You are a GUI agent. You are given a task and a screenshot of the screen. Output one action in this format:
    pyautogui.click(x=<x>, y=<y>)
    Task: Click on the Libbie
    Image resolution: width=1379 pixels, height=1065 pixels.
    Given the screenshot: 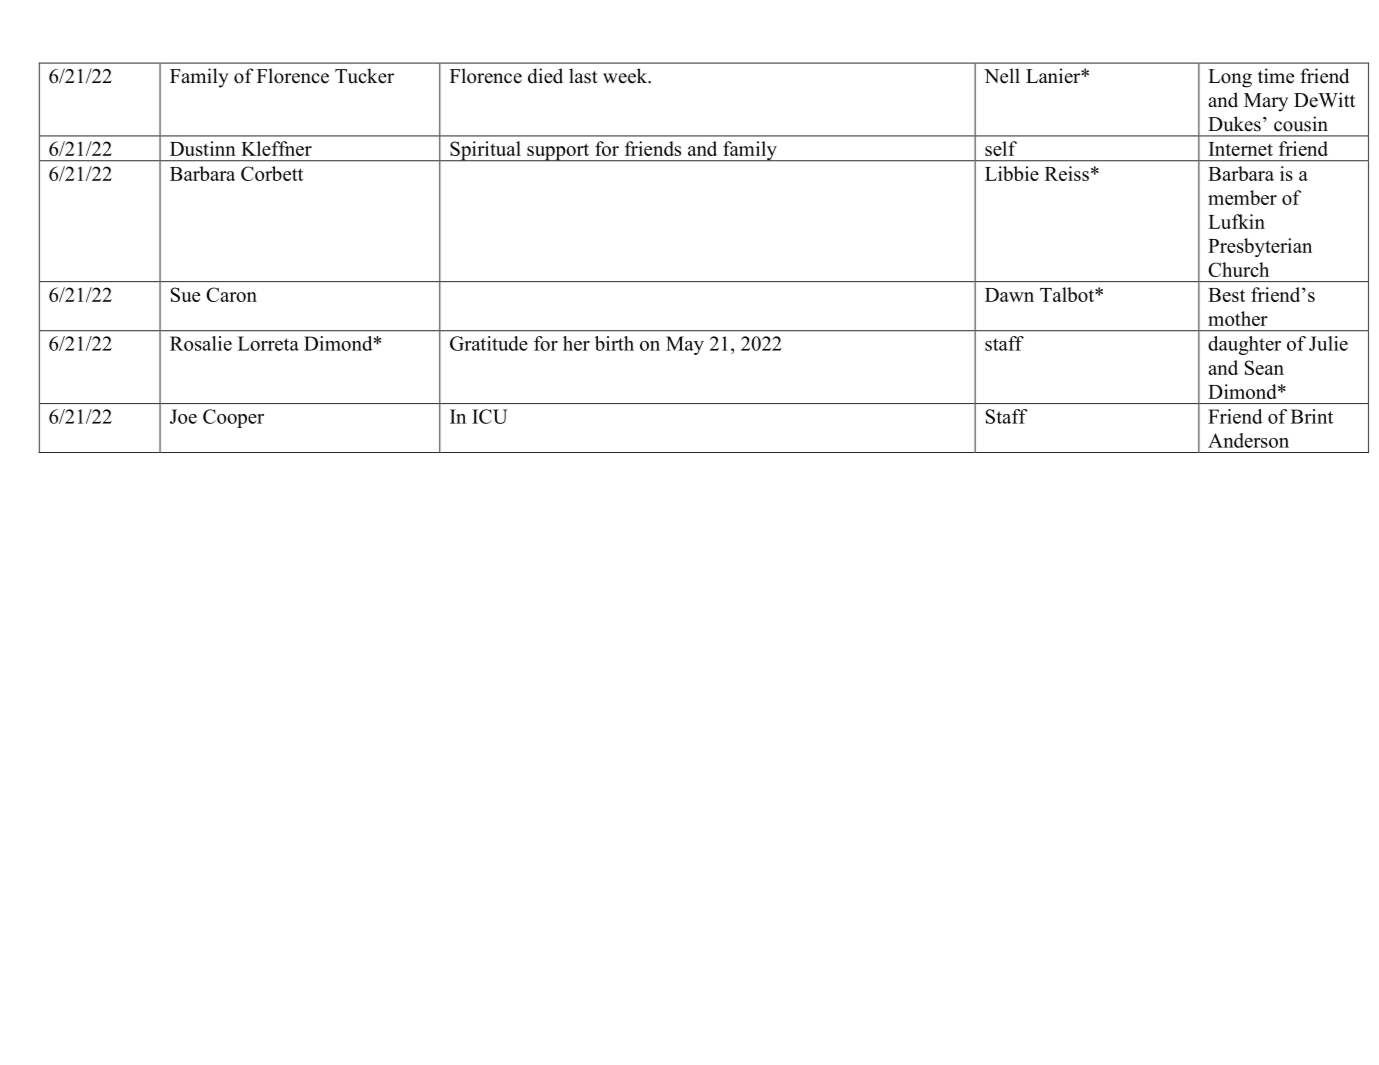 What is the action you would take?
    pyautogui.click(x=1012, y=173)
